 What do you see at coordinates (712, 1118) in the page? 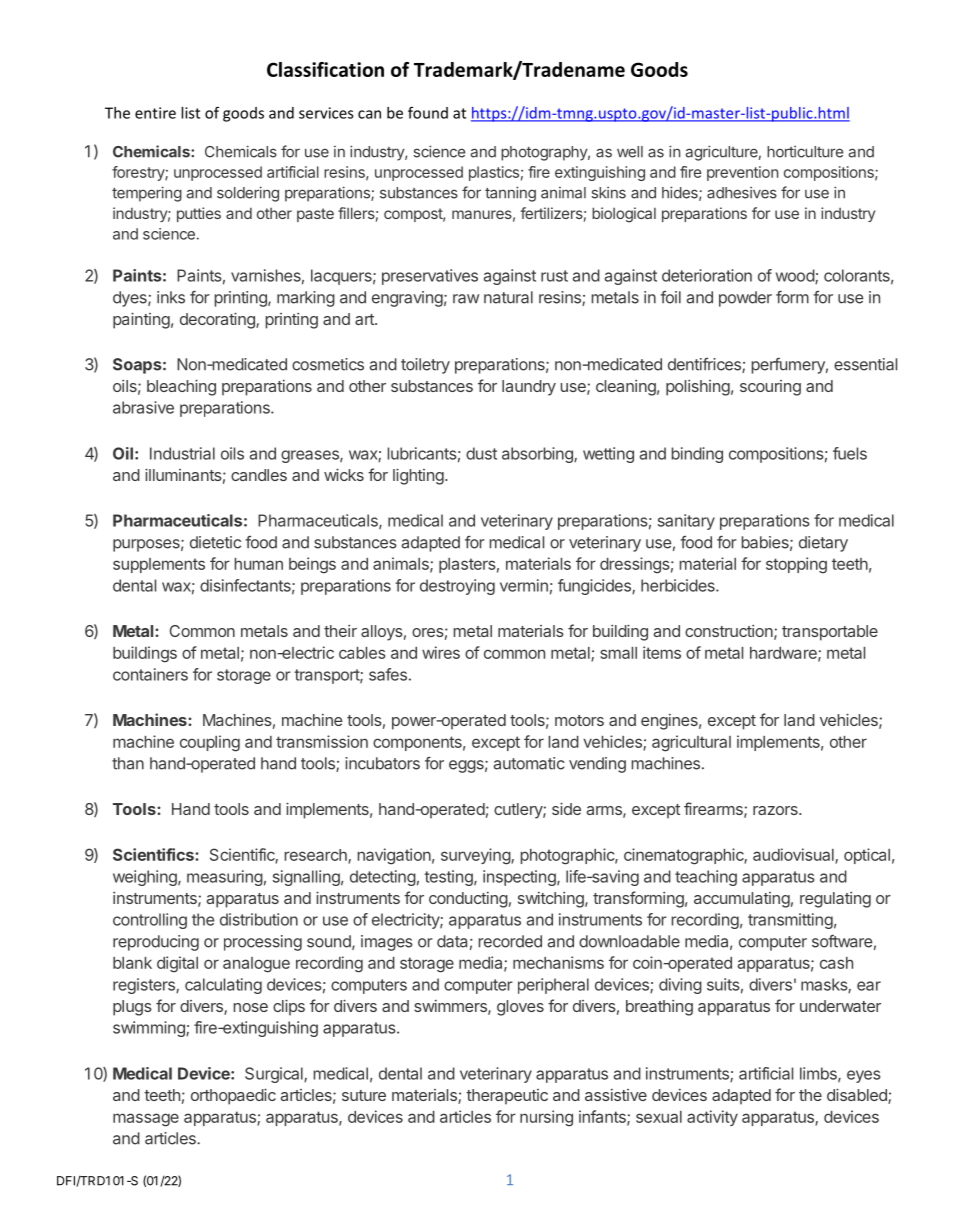
I see `activity` at bounding box center [712, 1118].
